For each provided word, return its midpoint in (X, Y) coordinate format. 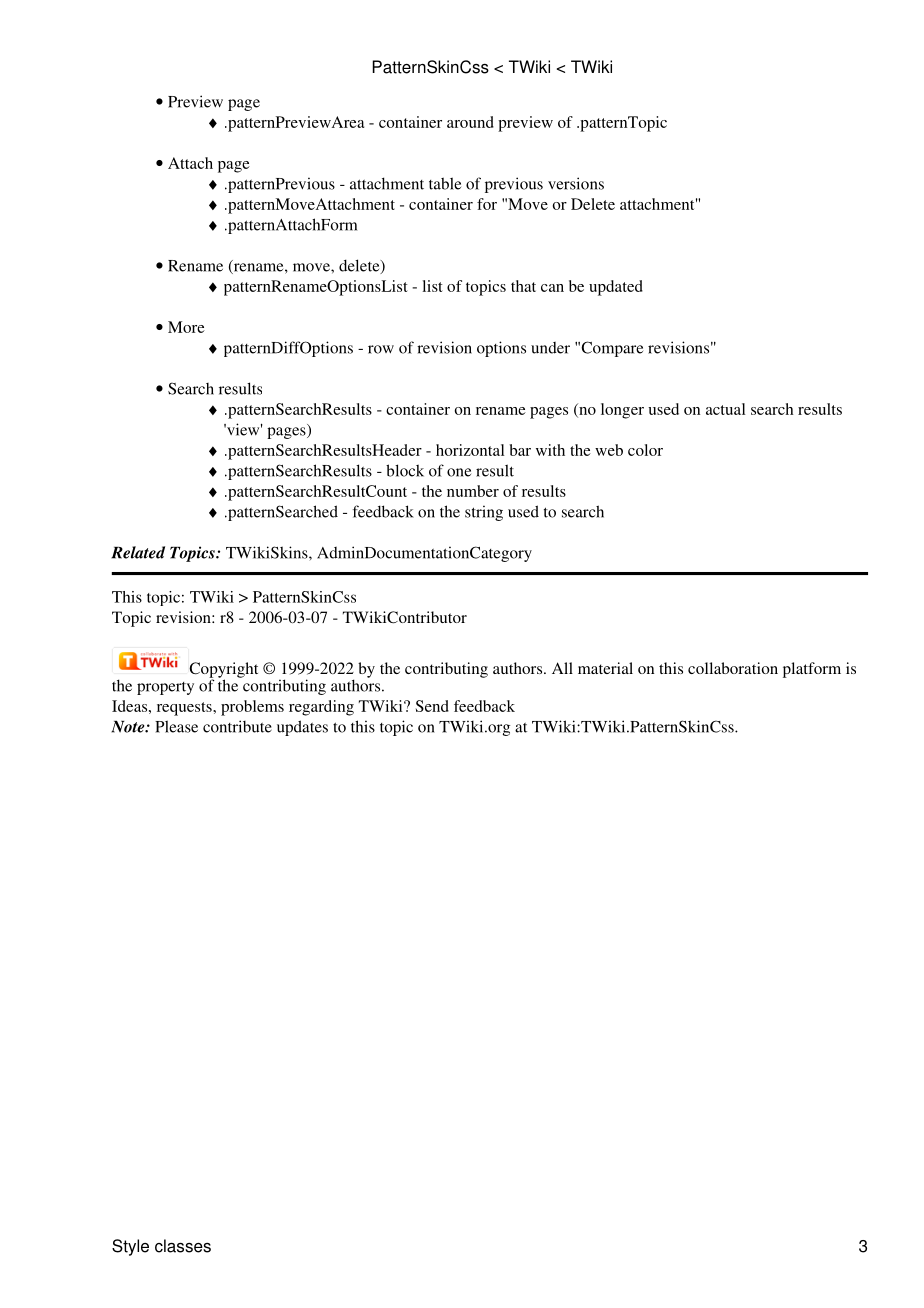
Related (138, 552)
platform (812, 670)
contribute (237, 726)
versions (576, 183)
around (470, 122)
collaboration (733, 668)
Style (130, 1247)
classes (183, 1246)
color (645, 450)
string (484, 513)
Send (432, 706)
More (186, 327)
